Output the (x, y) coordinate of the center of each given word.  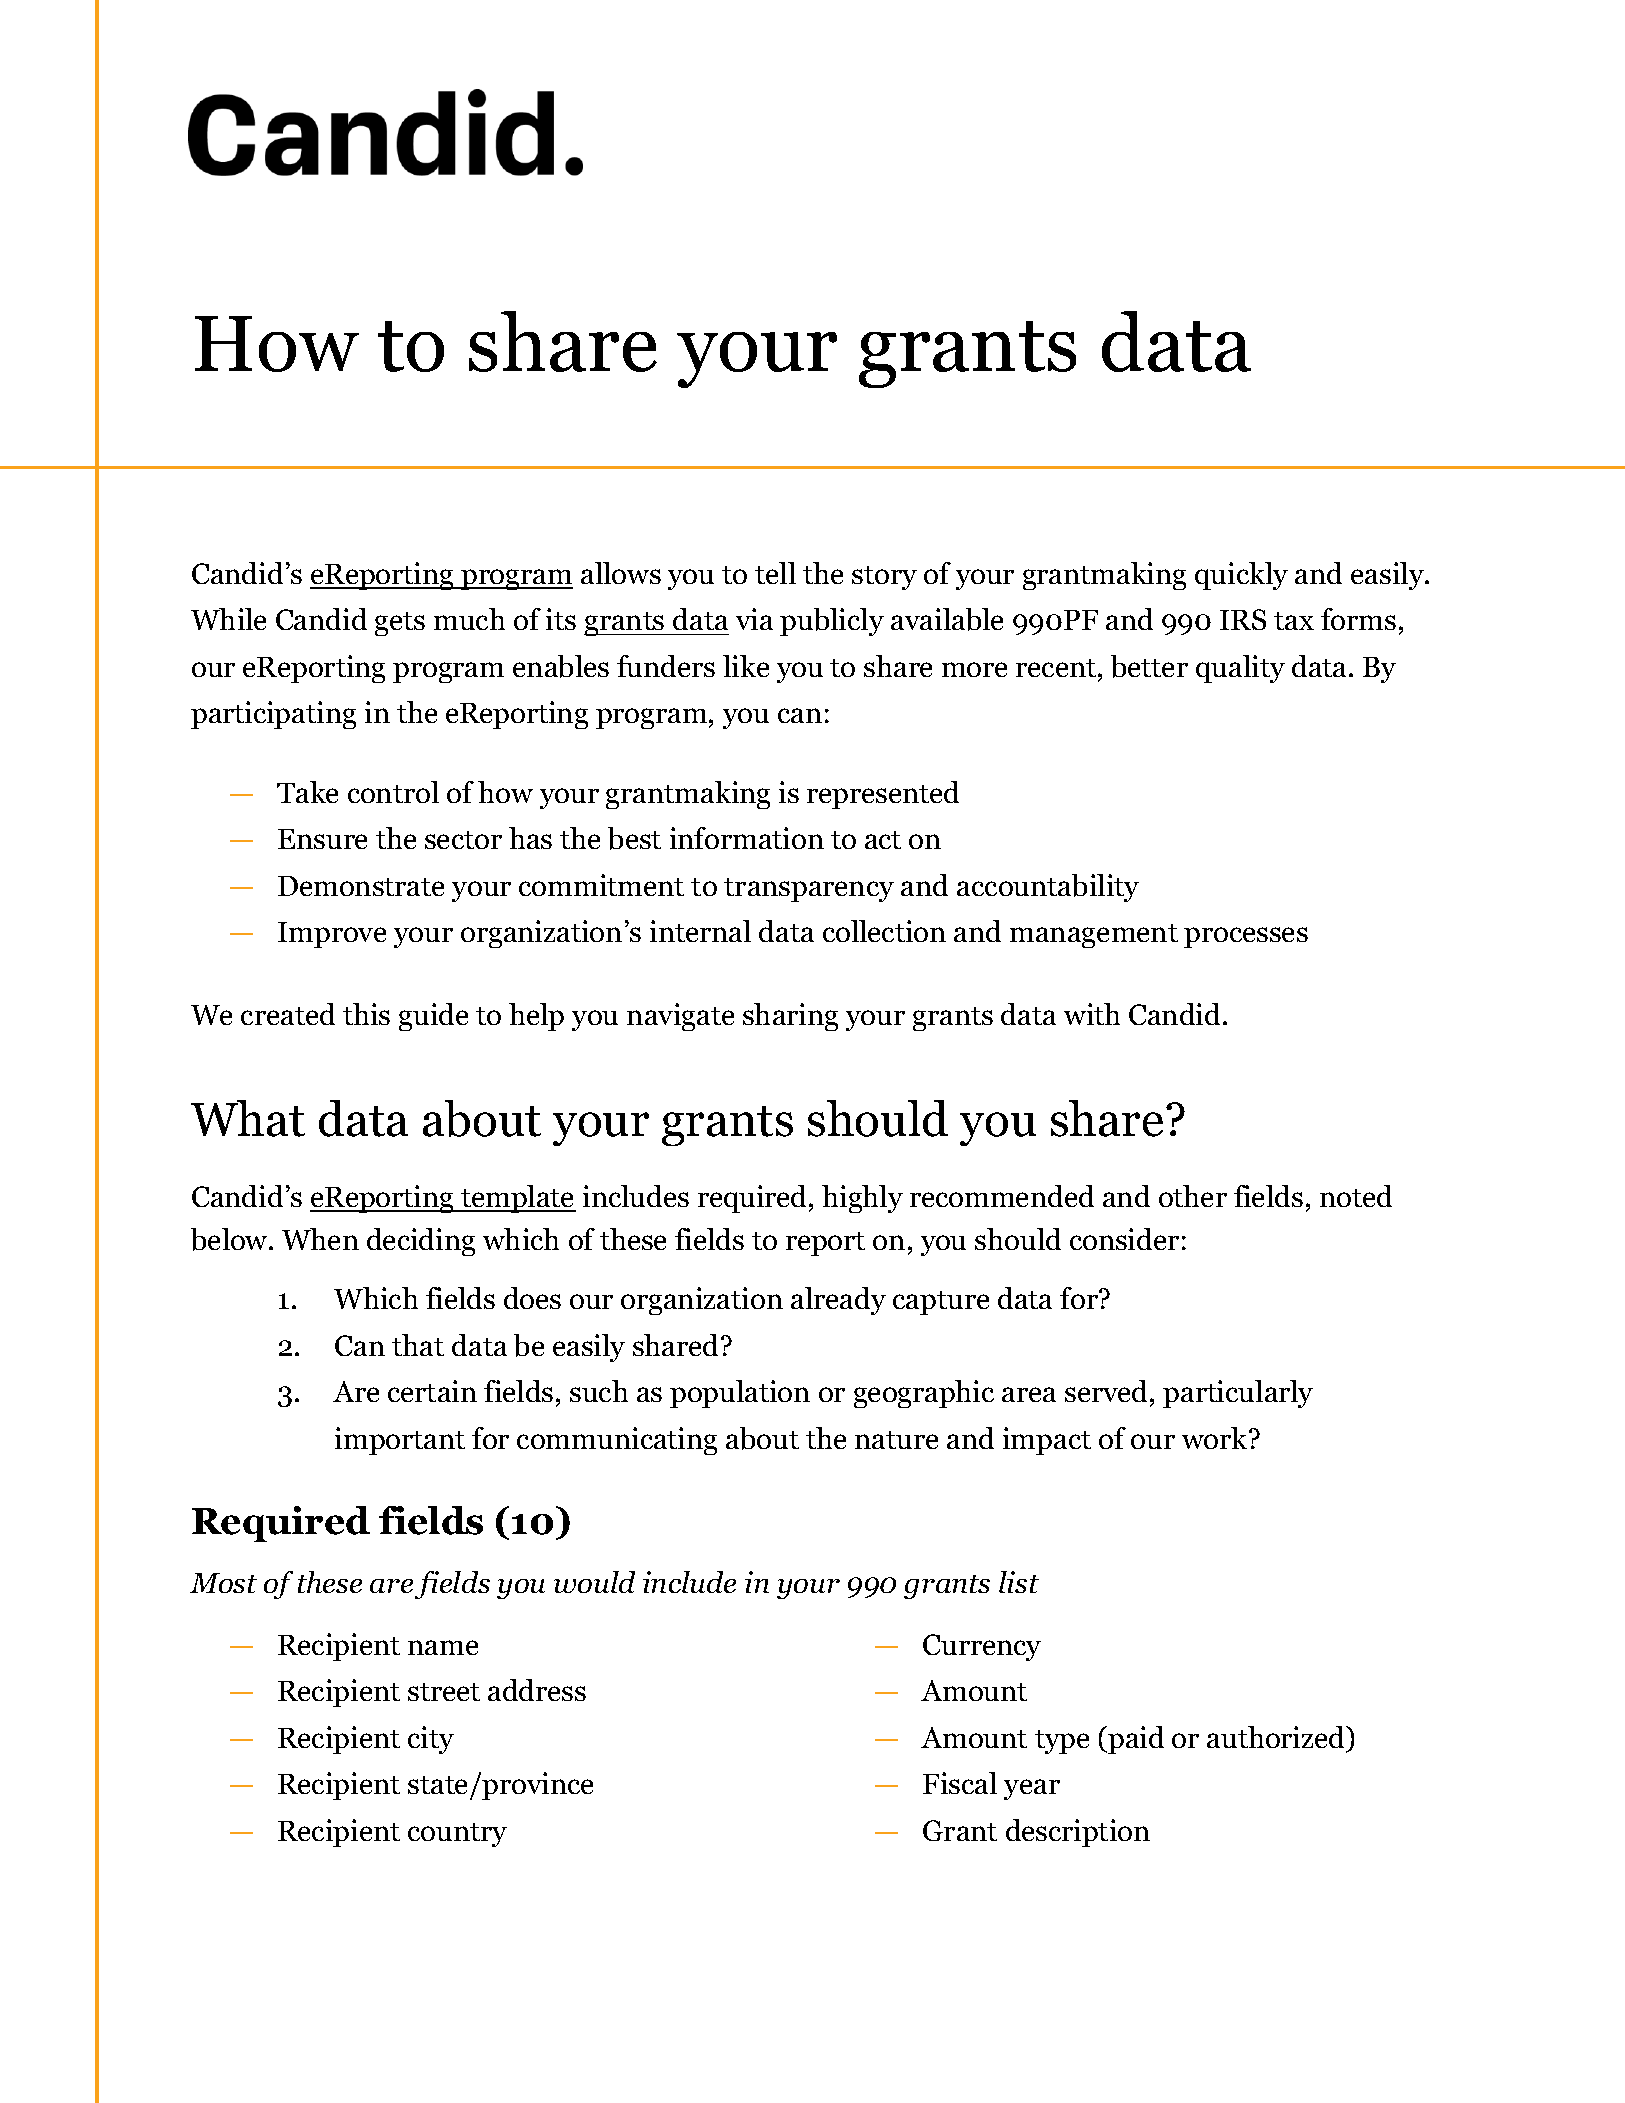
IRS (1243, 619)
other (1193, 1196)
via (754, 619)
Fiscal (960, 1783)
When (320, 1239)
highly (862, 1199)
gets (400, 624)
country (457, 1835)
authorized (1277, 1737)
